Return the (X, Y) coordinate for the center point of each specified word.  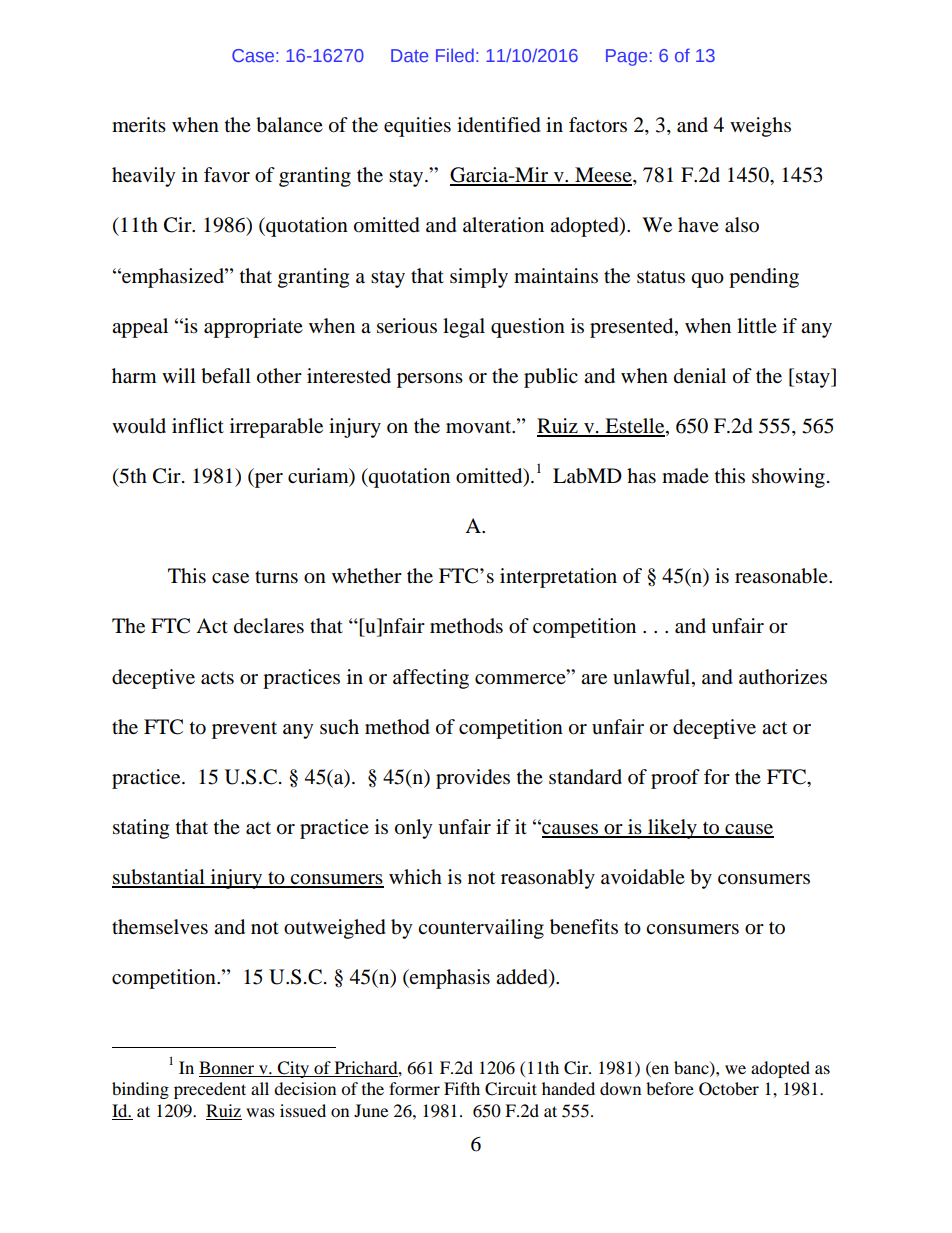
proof (675, 779)
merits (139, 125)
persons (430, 380)
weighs (760, 127)
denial (700, 376)
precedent (210, 1090)
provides (473, 779)
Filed (455, 55)
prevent (244, 730)
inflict (198, 425)
